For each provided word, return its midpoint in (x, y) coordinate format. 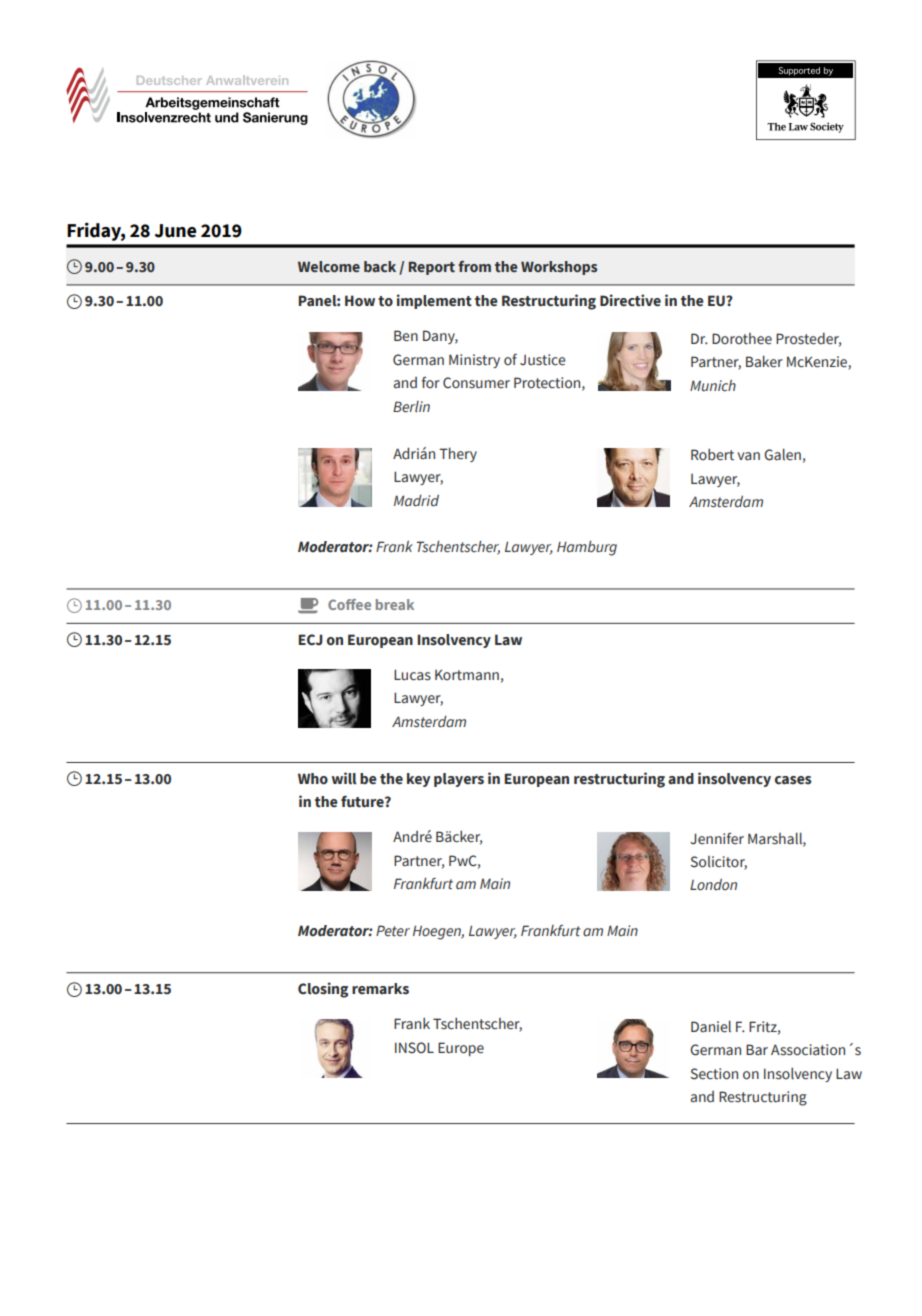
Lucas (412, 675)
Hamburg (587, 548)
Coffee (349, 604)
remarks (380, 989)
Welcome (329, 266)
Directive (630, 300)
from (474, 266)
